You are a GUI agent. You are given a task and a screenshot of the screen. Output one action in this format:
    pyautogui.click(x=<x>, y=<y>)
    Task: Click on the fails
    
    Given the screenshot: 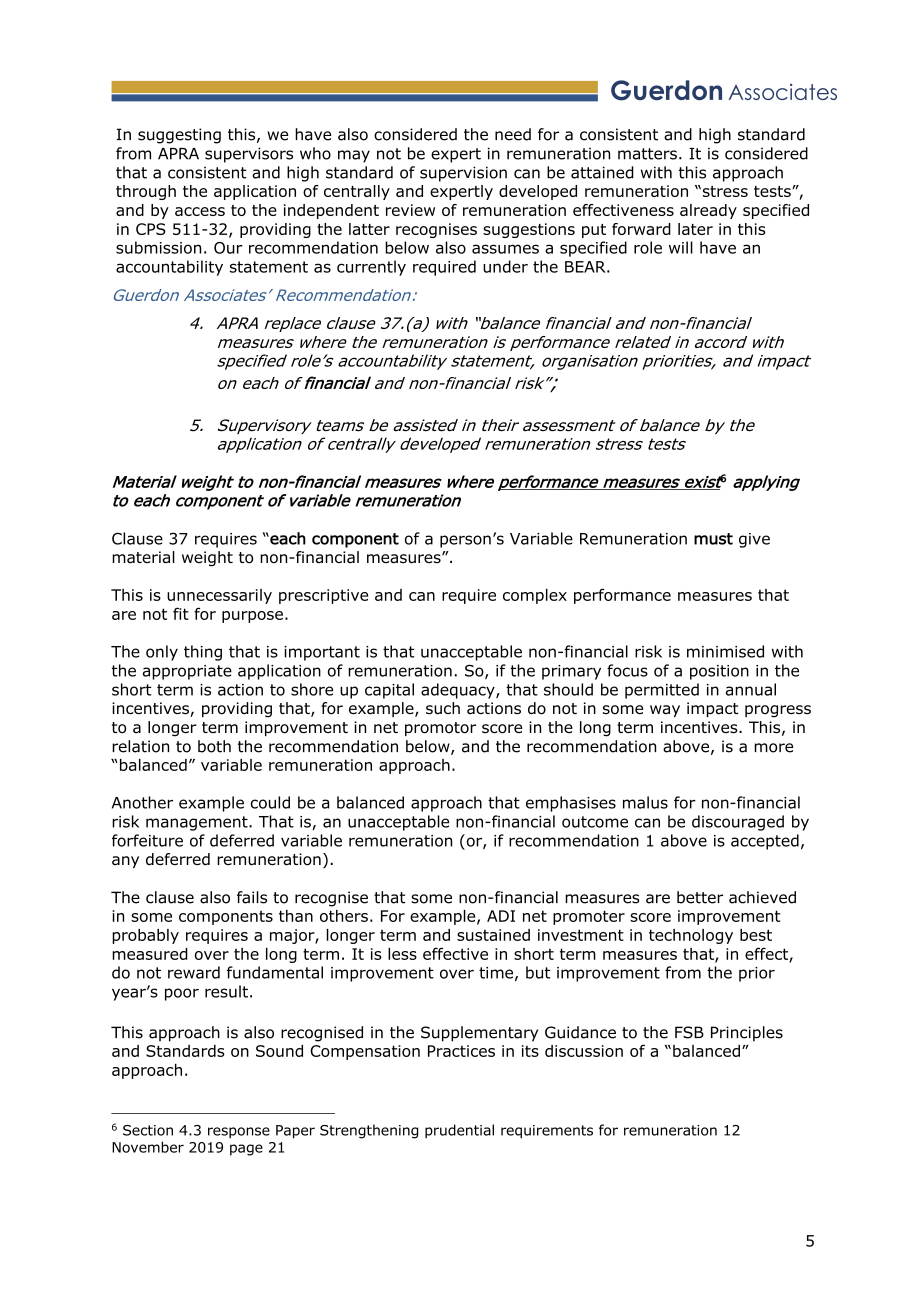 What is the action you would take?
    pyautogui.click(x=252, y=897)
